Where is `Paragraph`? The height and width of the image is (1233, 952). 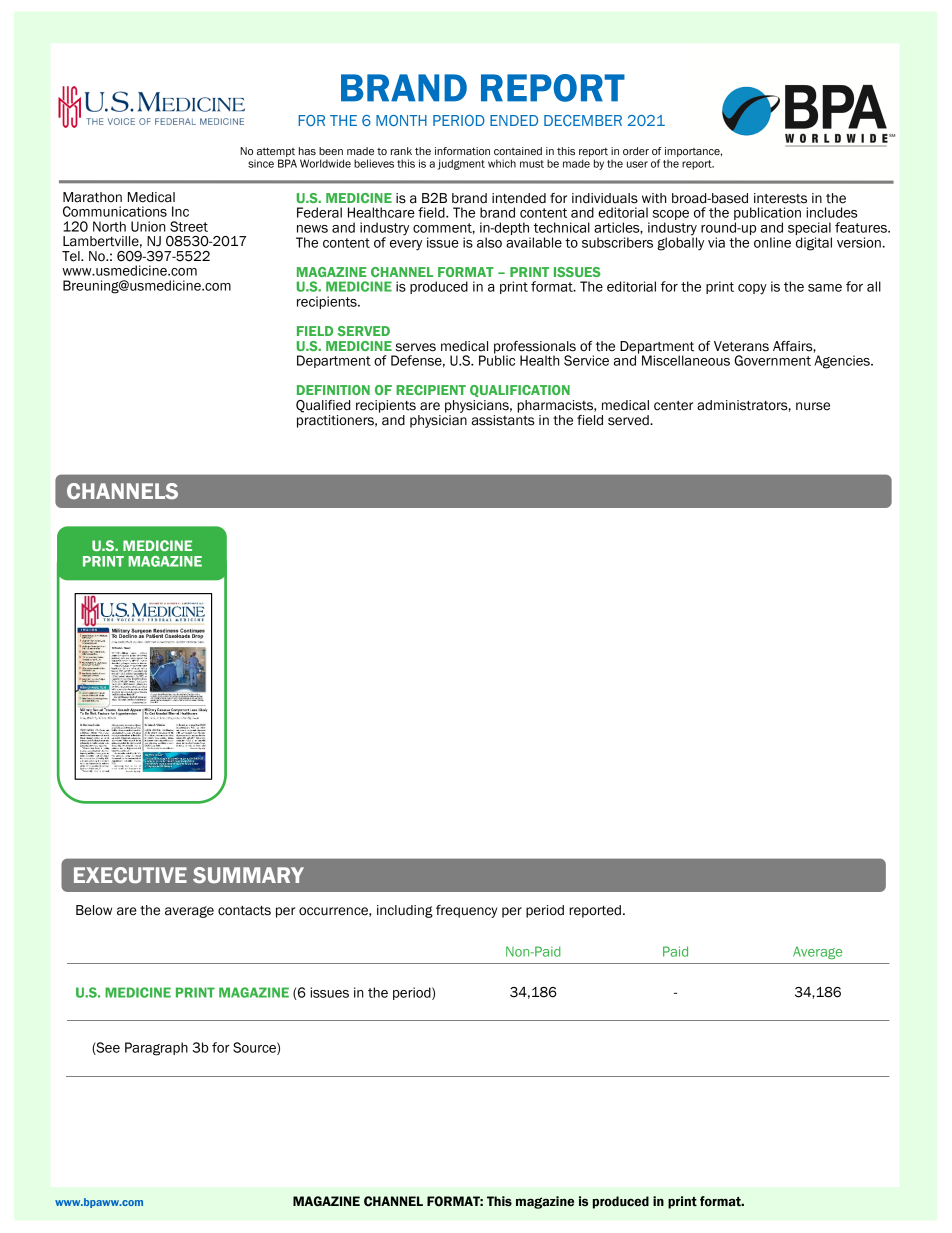 Paragraph is located at coordinates (156, 1049).
